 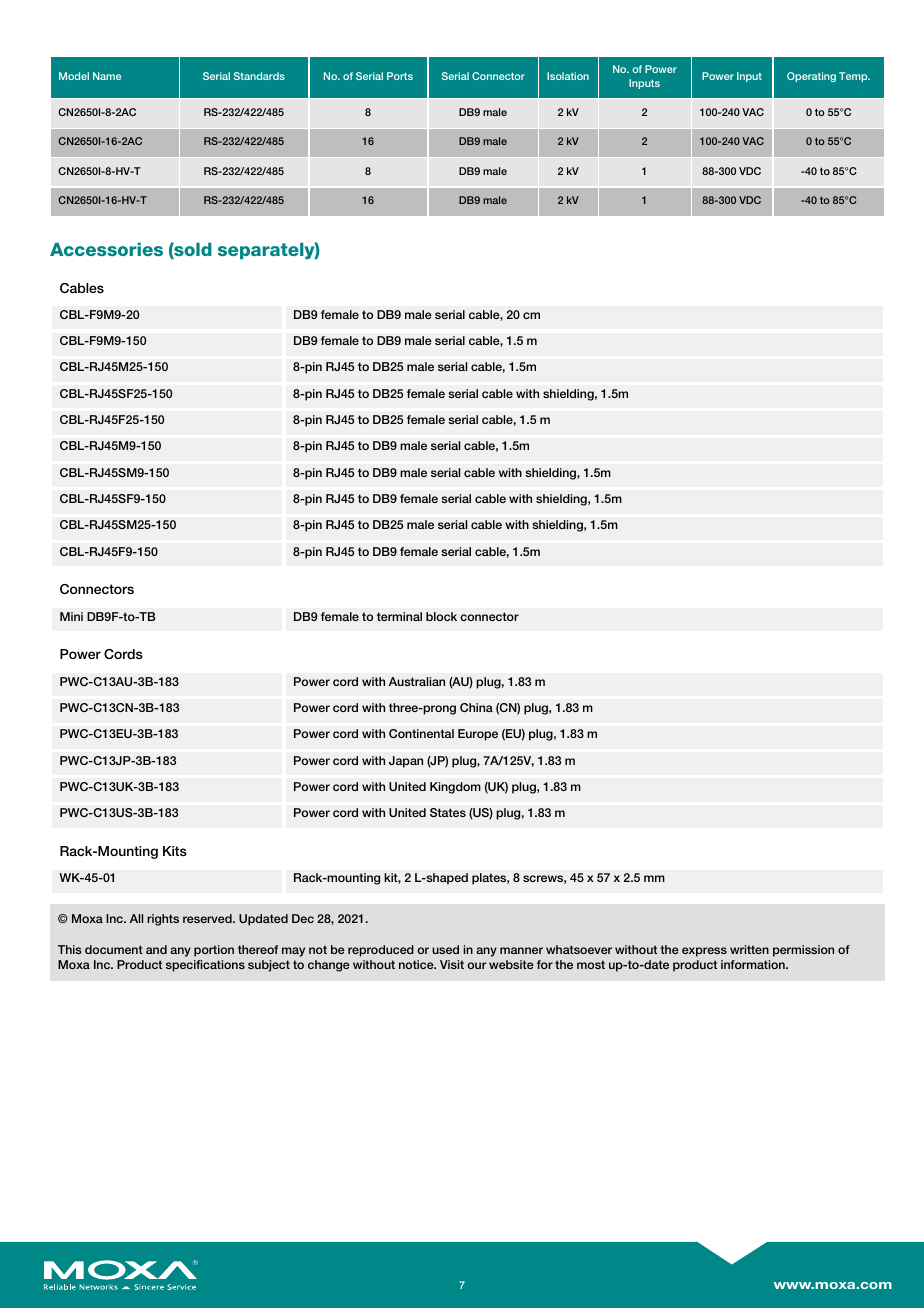 What do you see at coordinates (107, 76) in the image?
I see `Name` at bounding box center [107, 76].
